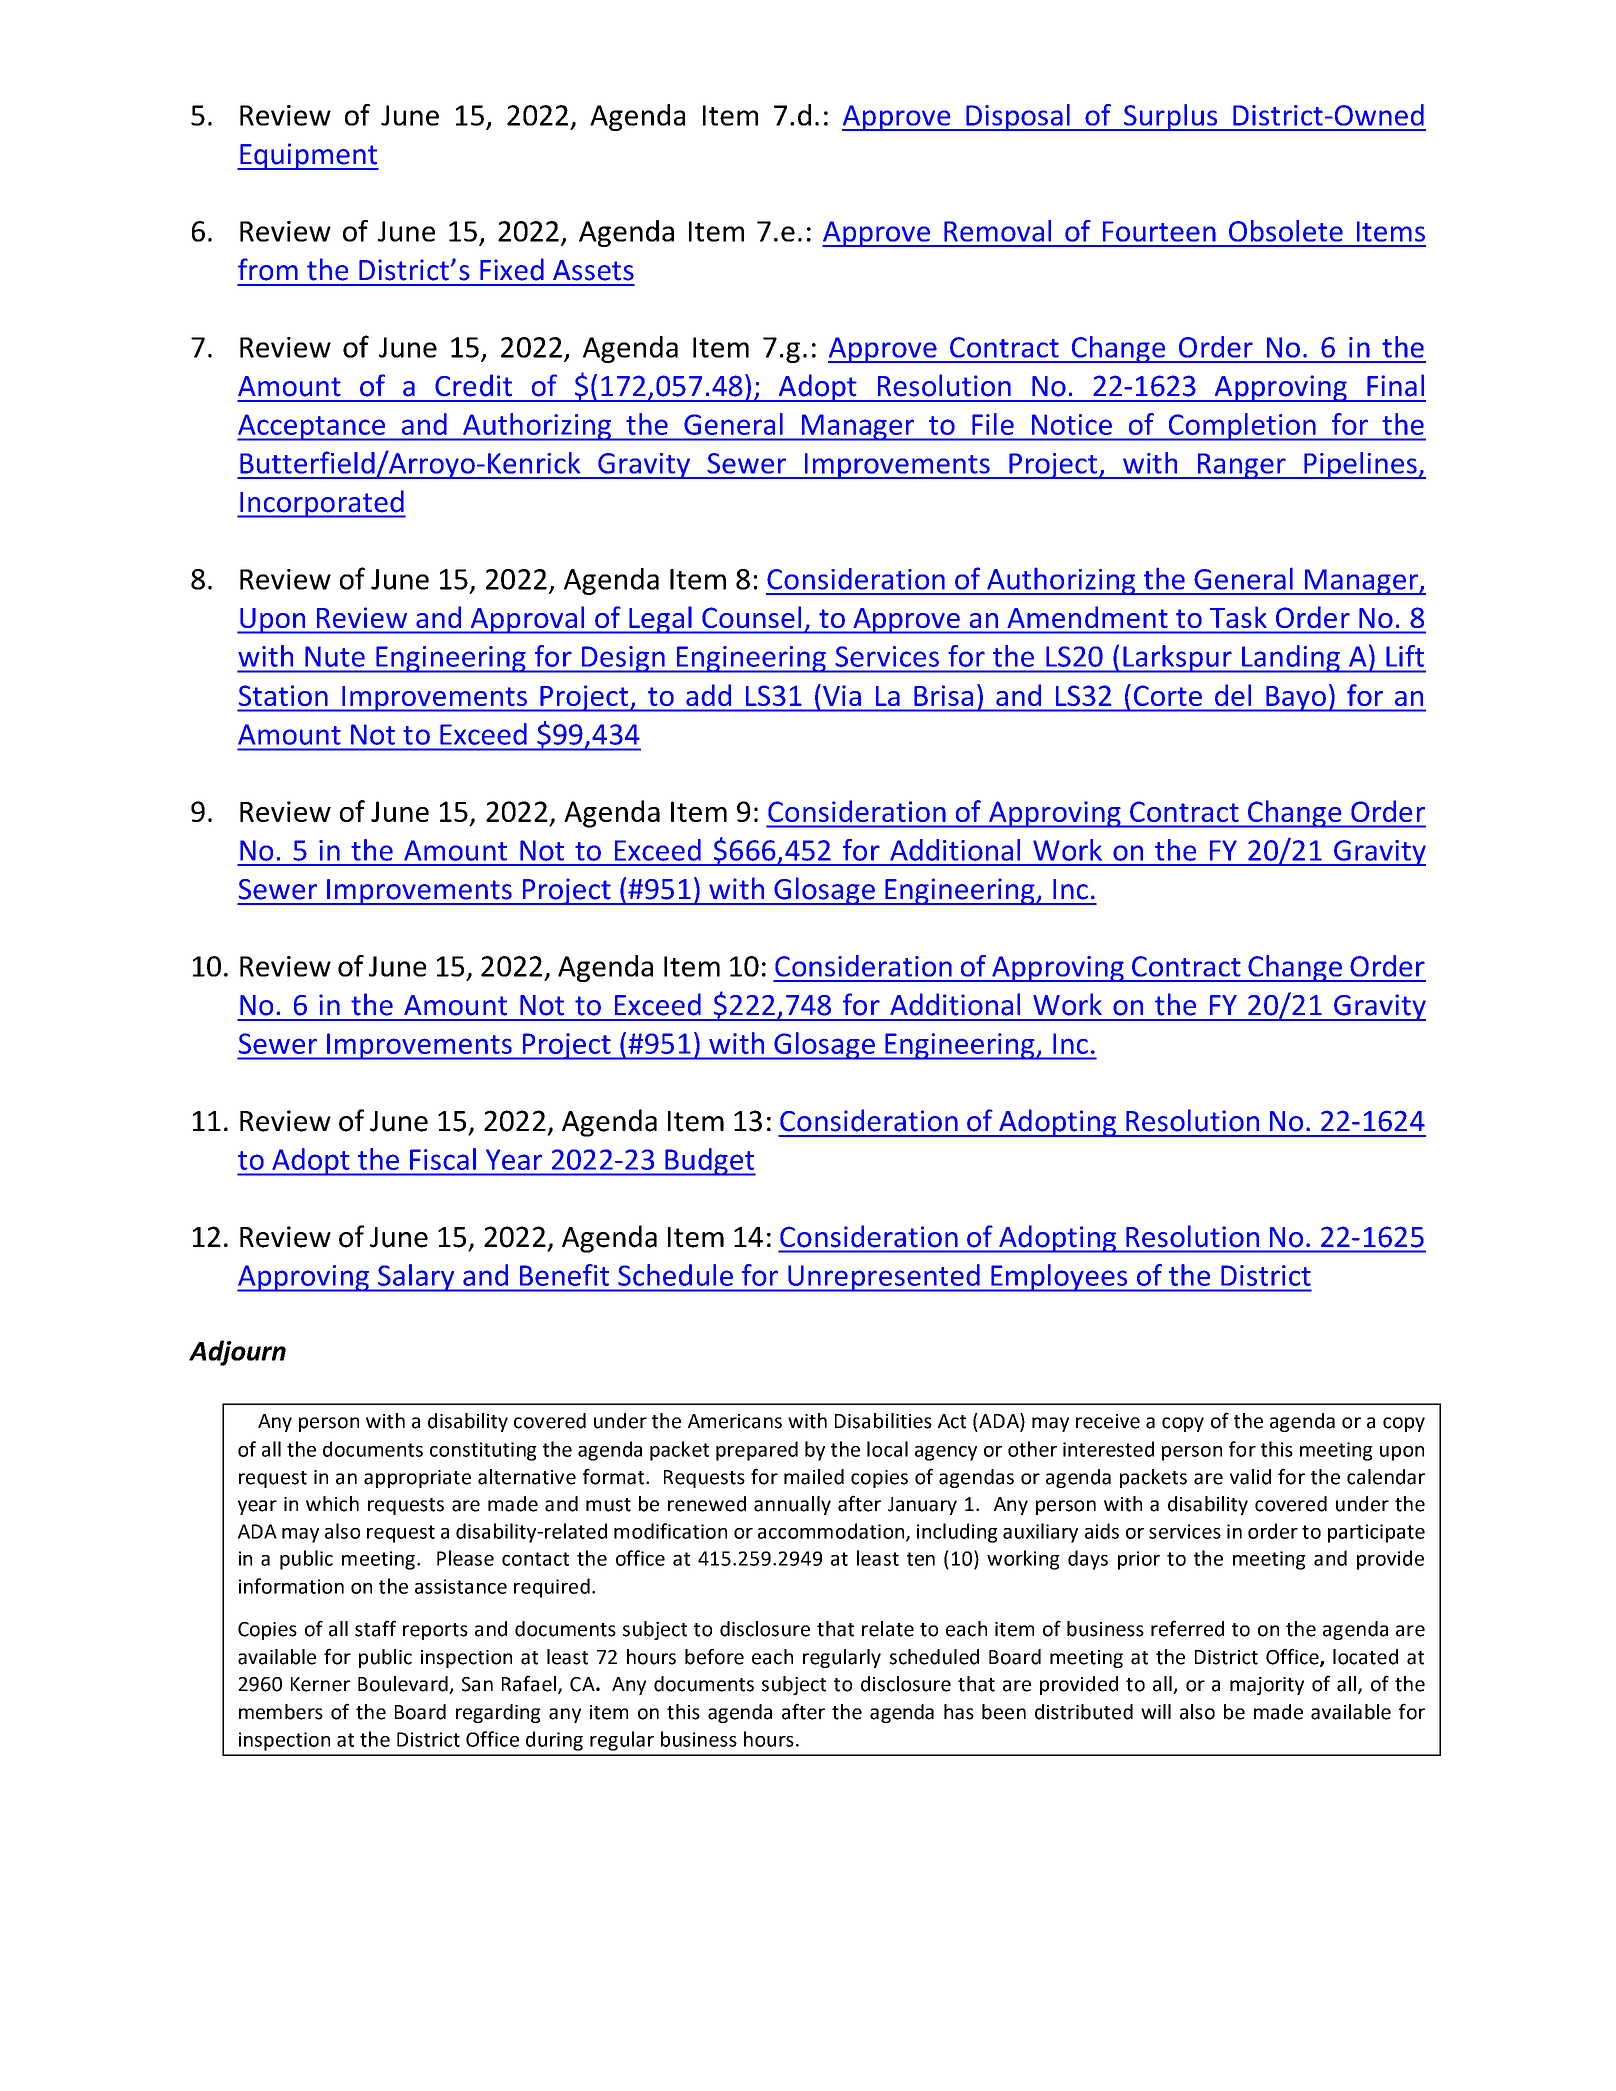 This screenshot has width=1616, height=2091. Describe the element at coordinates (1059, 1278) in the screenshot. I see `Employees` at that location.
